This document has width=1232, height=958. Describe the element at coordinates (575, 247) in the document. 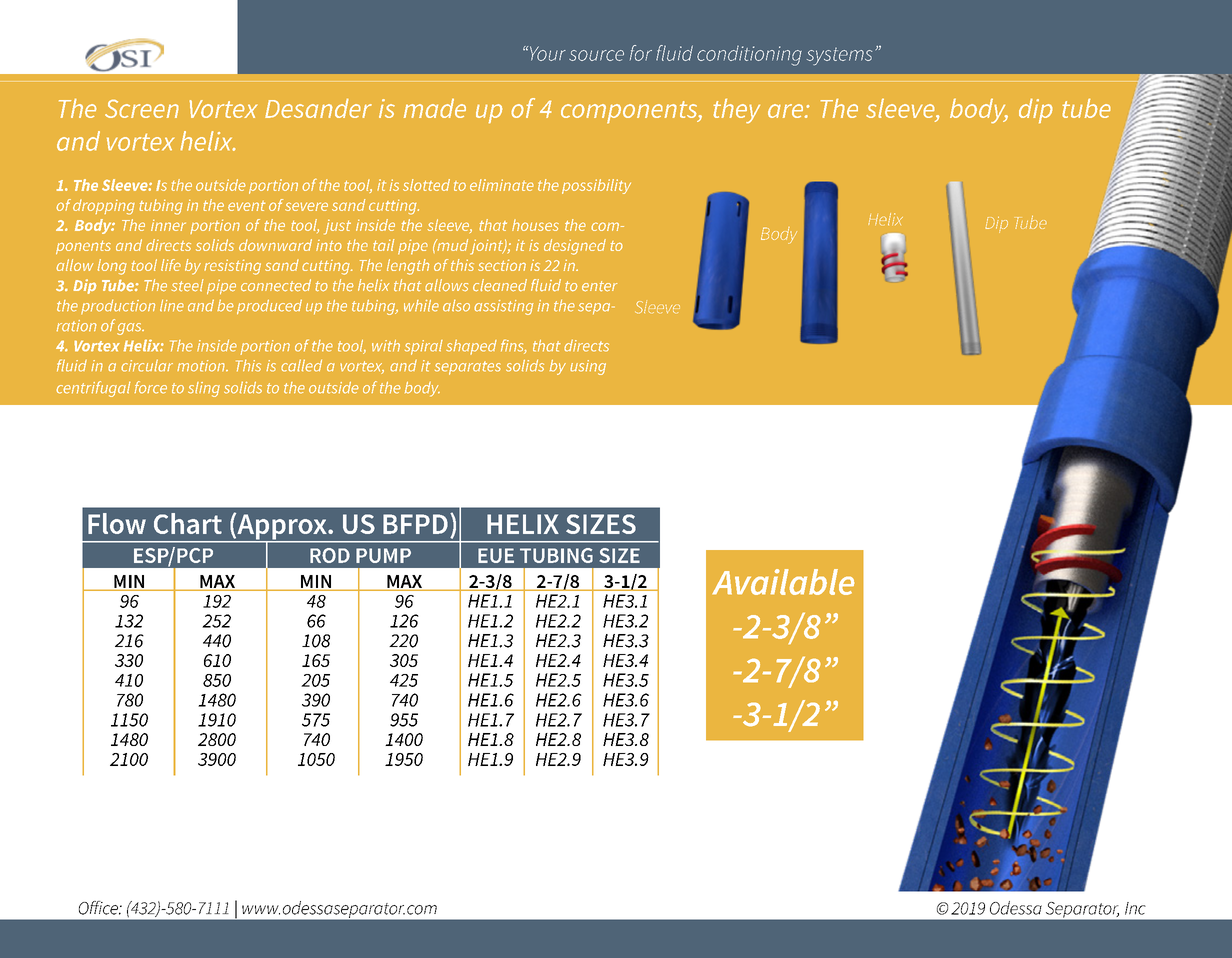

I see `designed` at that location.
